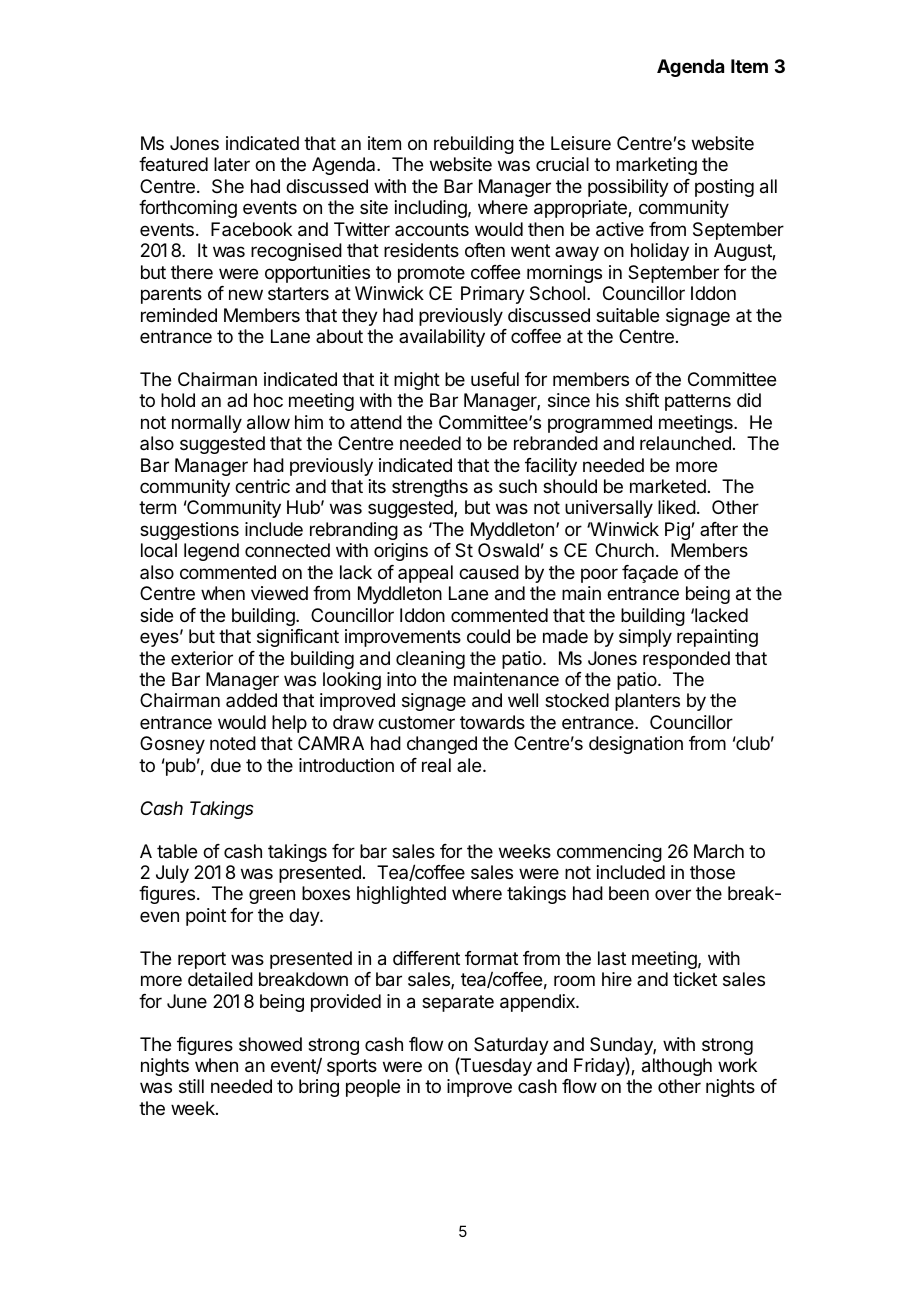 The width and height of the image is (924, 1308). I want to click on accounts, so click(432, 229).
